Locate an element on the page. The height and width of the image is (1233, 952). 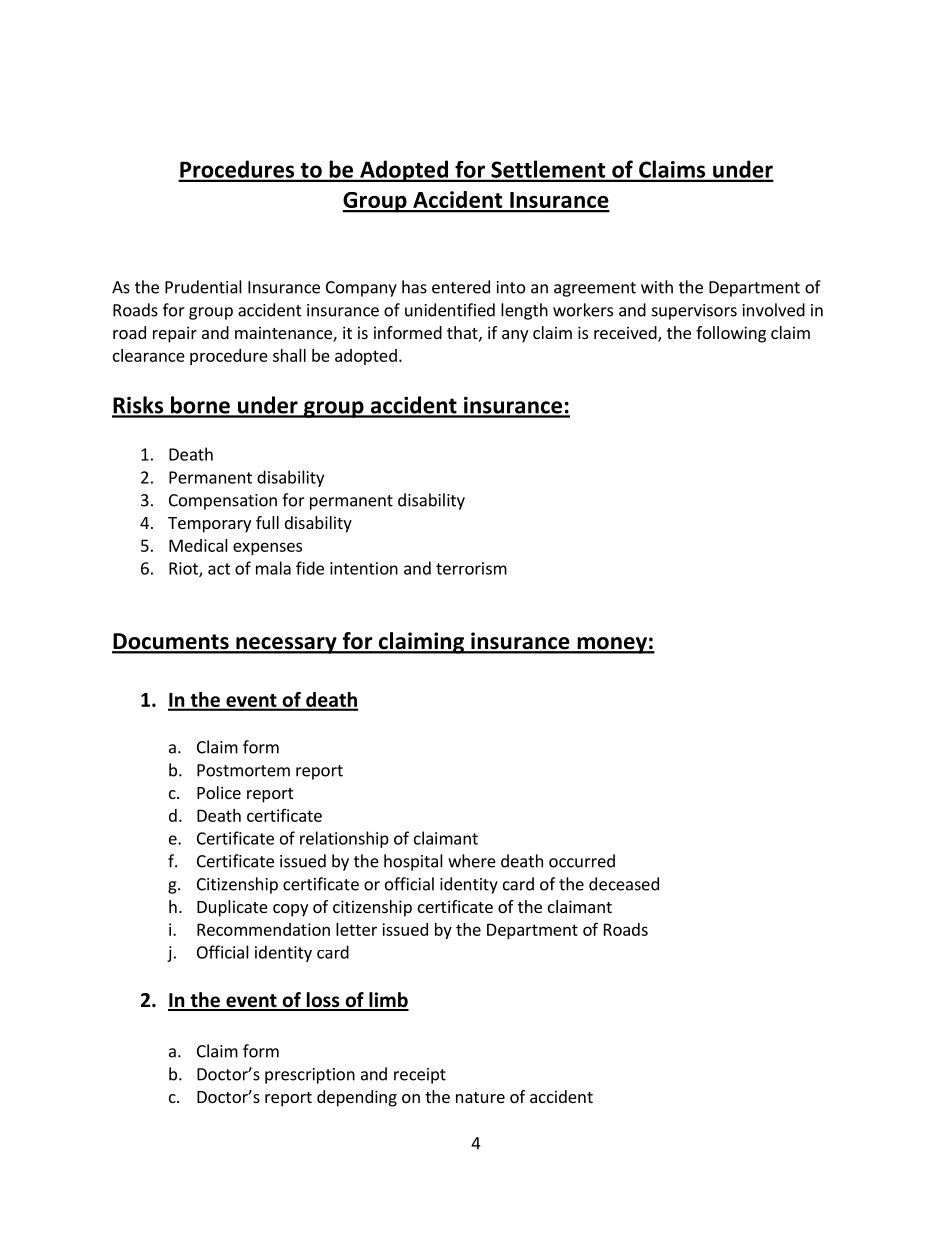
unidentified is located at coordinates (450, 310).
